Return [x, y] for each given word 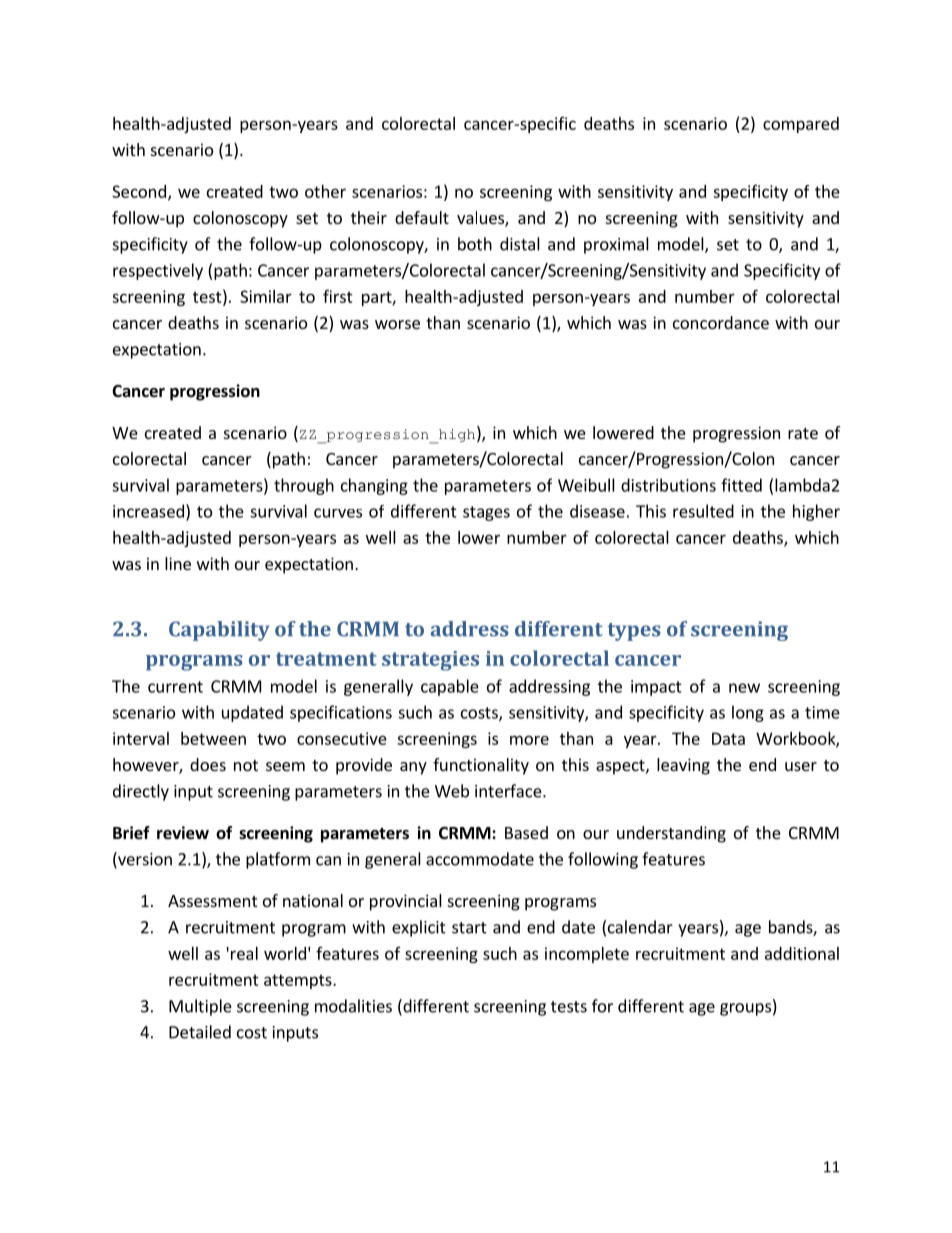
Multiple [200, 1007]
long [748, 713]
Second [139, 191]
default [422, 217]
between [213, 738]
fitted [741, 485]
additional [802, 953]
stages [486, 513]
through [304, 486]
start [469, 928]
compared [801, 125]
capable [450, 687]
